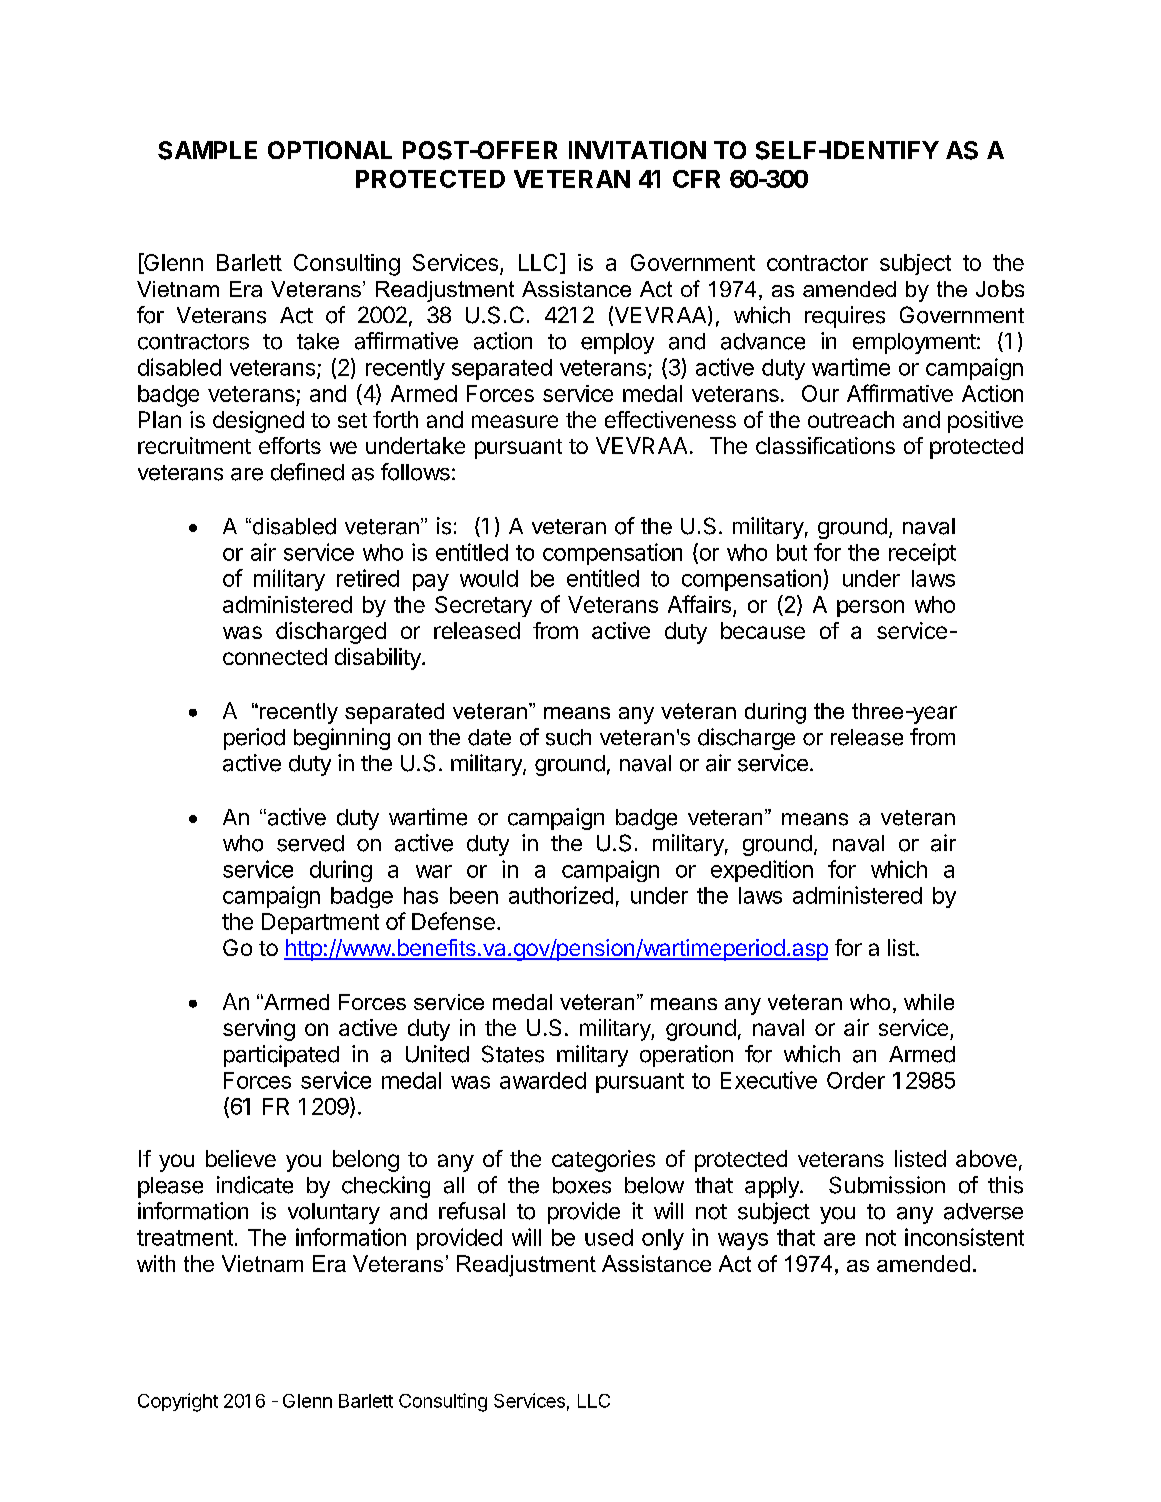 Image resolution: width=1161 pixels, height=1502 pixels. I want to click on authorized, so click(561, 895).
